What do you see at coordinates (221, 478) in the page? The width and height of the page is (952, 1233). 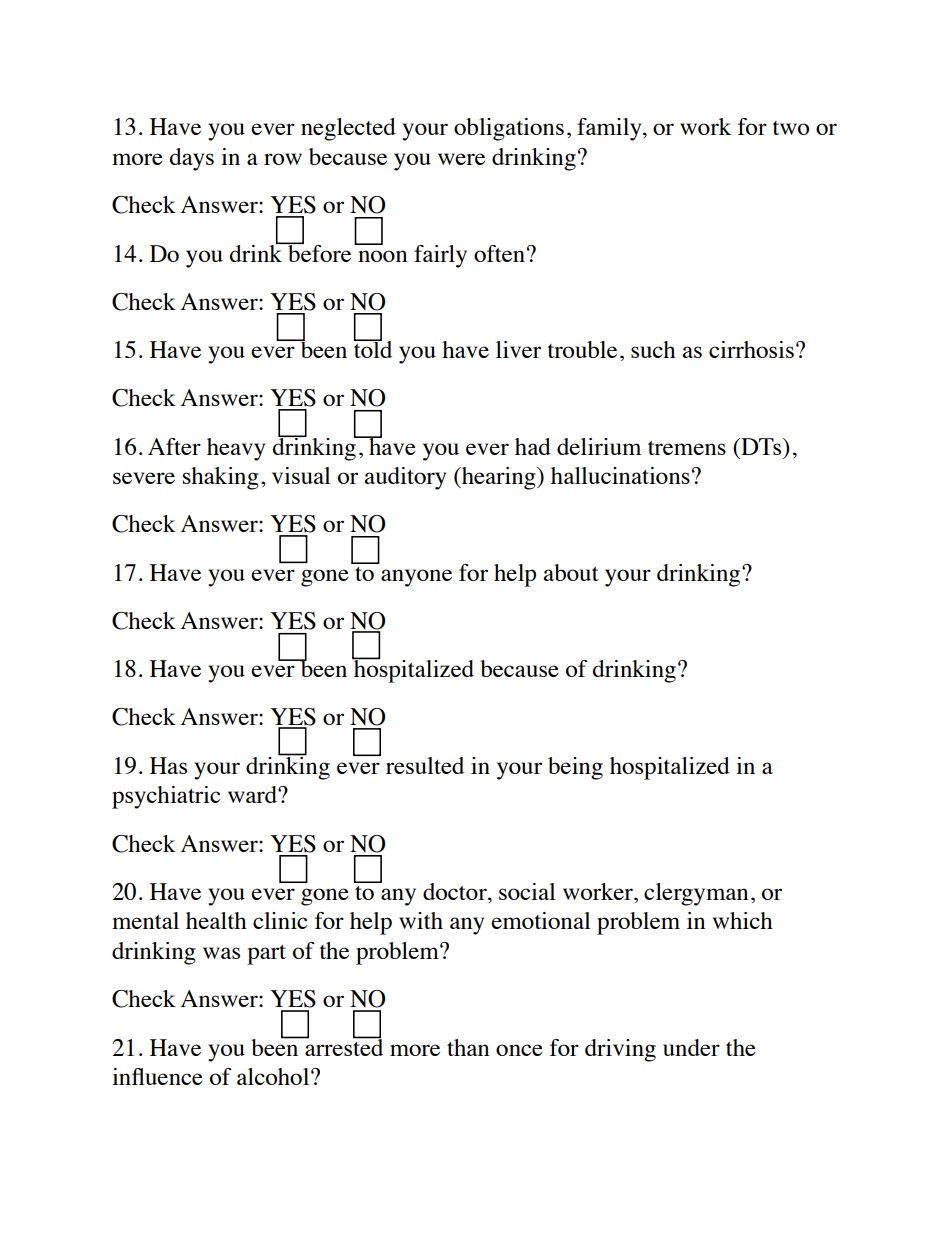 I see `shaking` at bounding box center [221, 478].
